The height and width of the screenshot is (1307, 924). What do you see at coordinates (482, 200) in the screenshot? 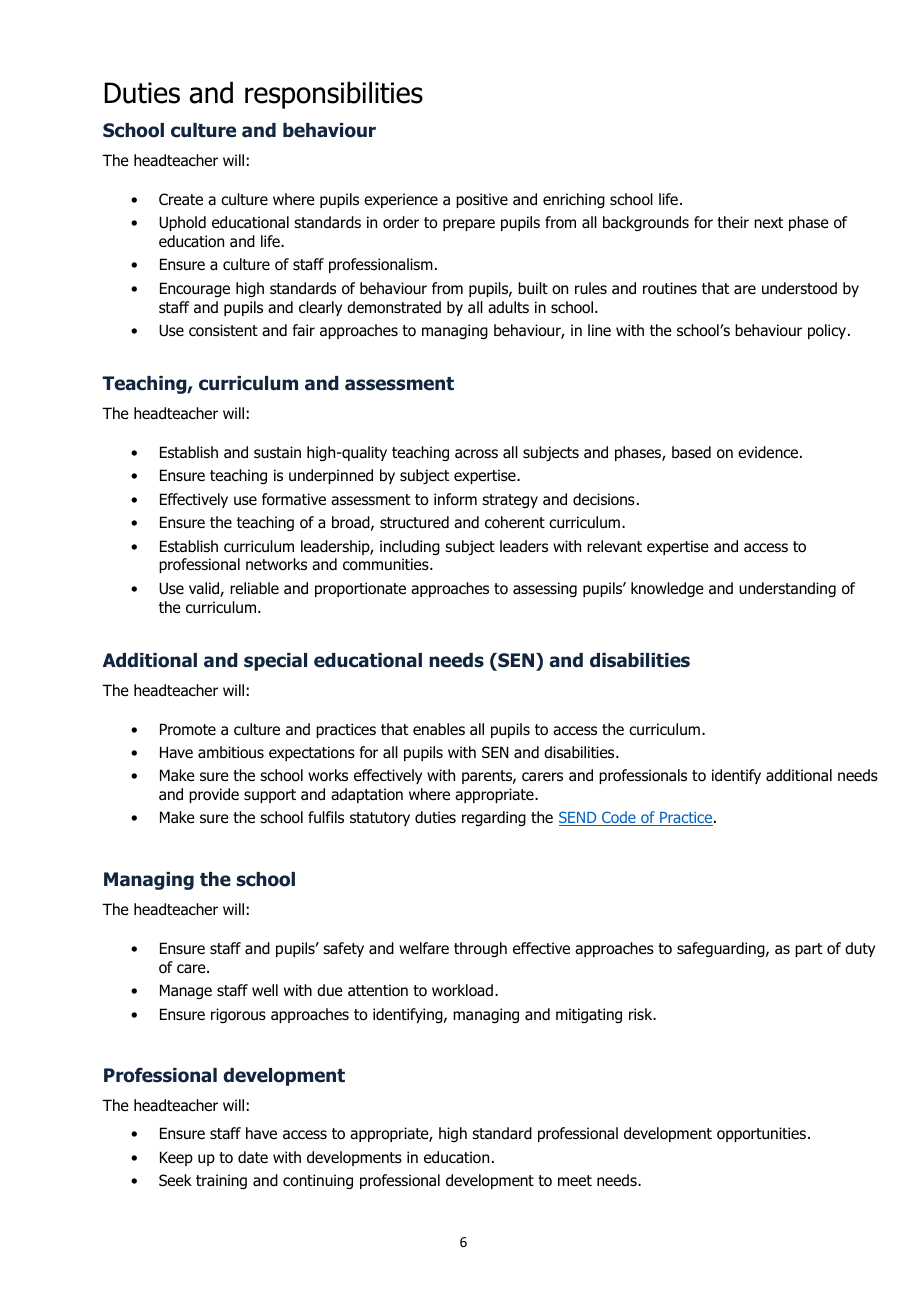
I see `positive` at bounding box center [482, 200].
